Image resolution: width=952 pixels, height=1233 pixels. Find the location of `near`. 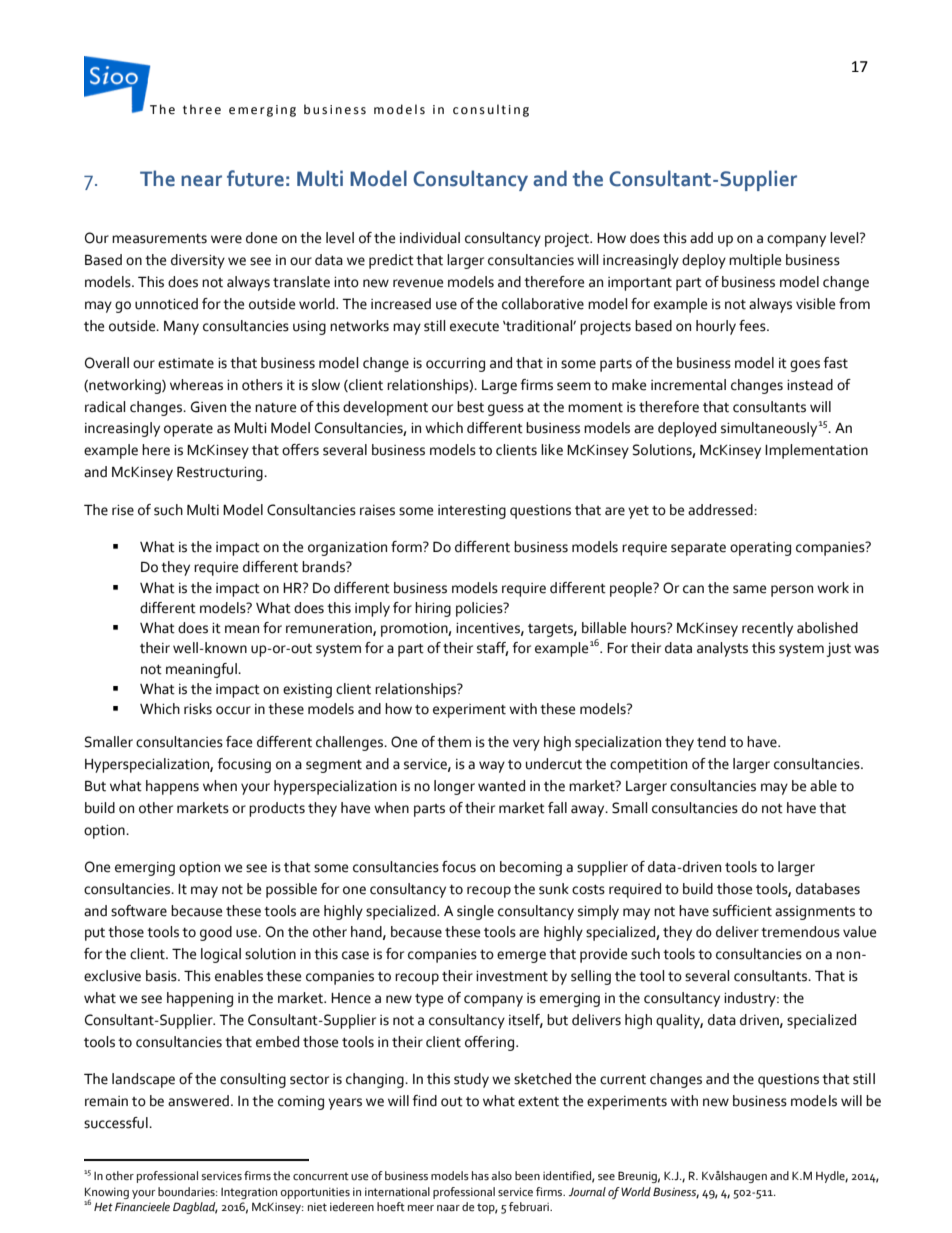

near is located at coordinates (201, 181).
